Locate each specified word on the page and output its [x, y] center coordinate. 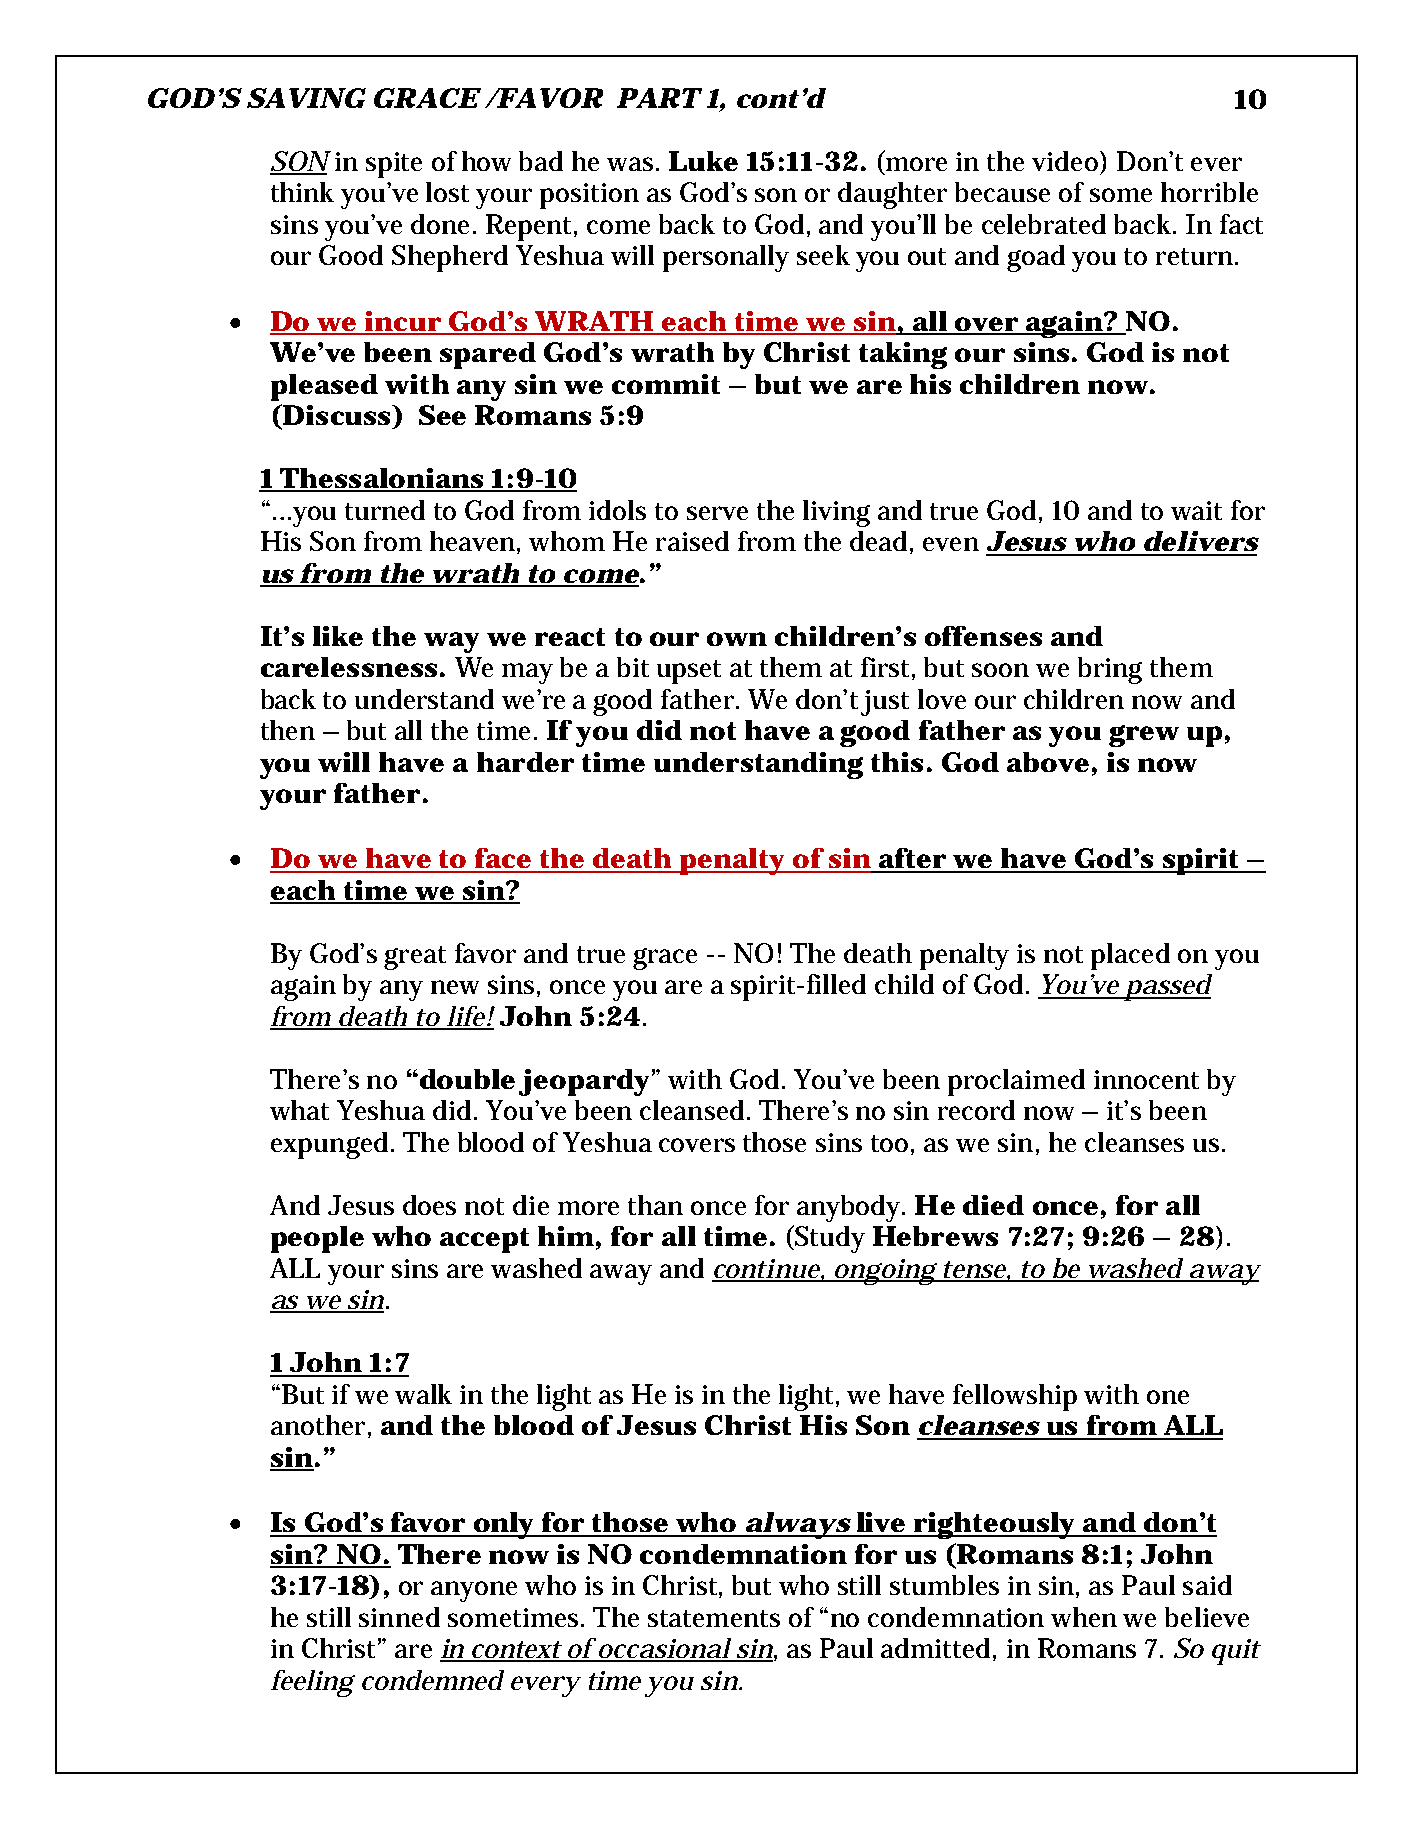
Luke [703, 161]
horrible [1209, 192]
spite [394, 165]
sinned [399, 1617]
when [1084, 1617]
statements [714, 1618]
